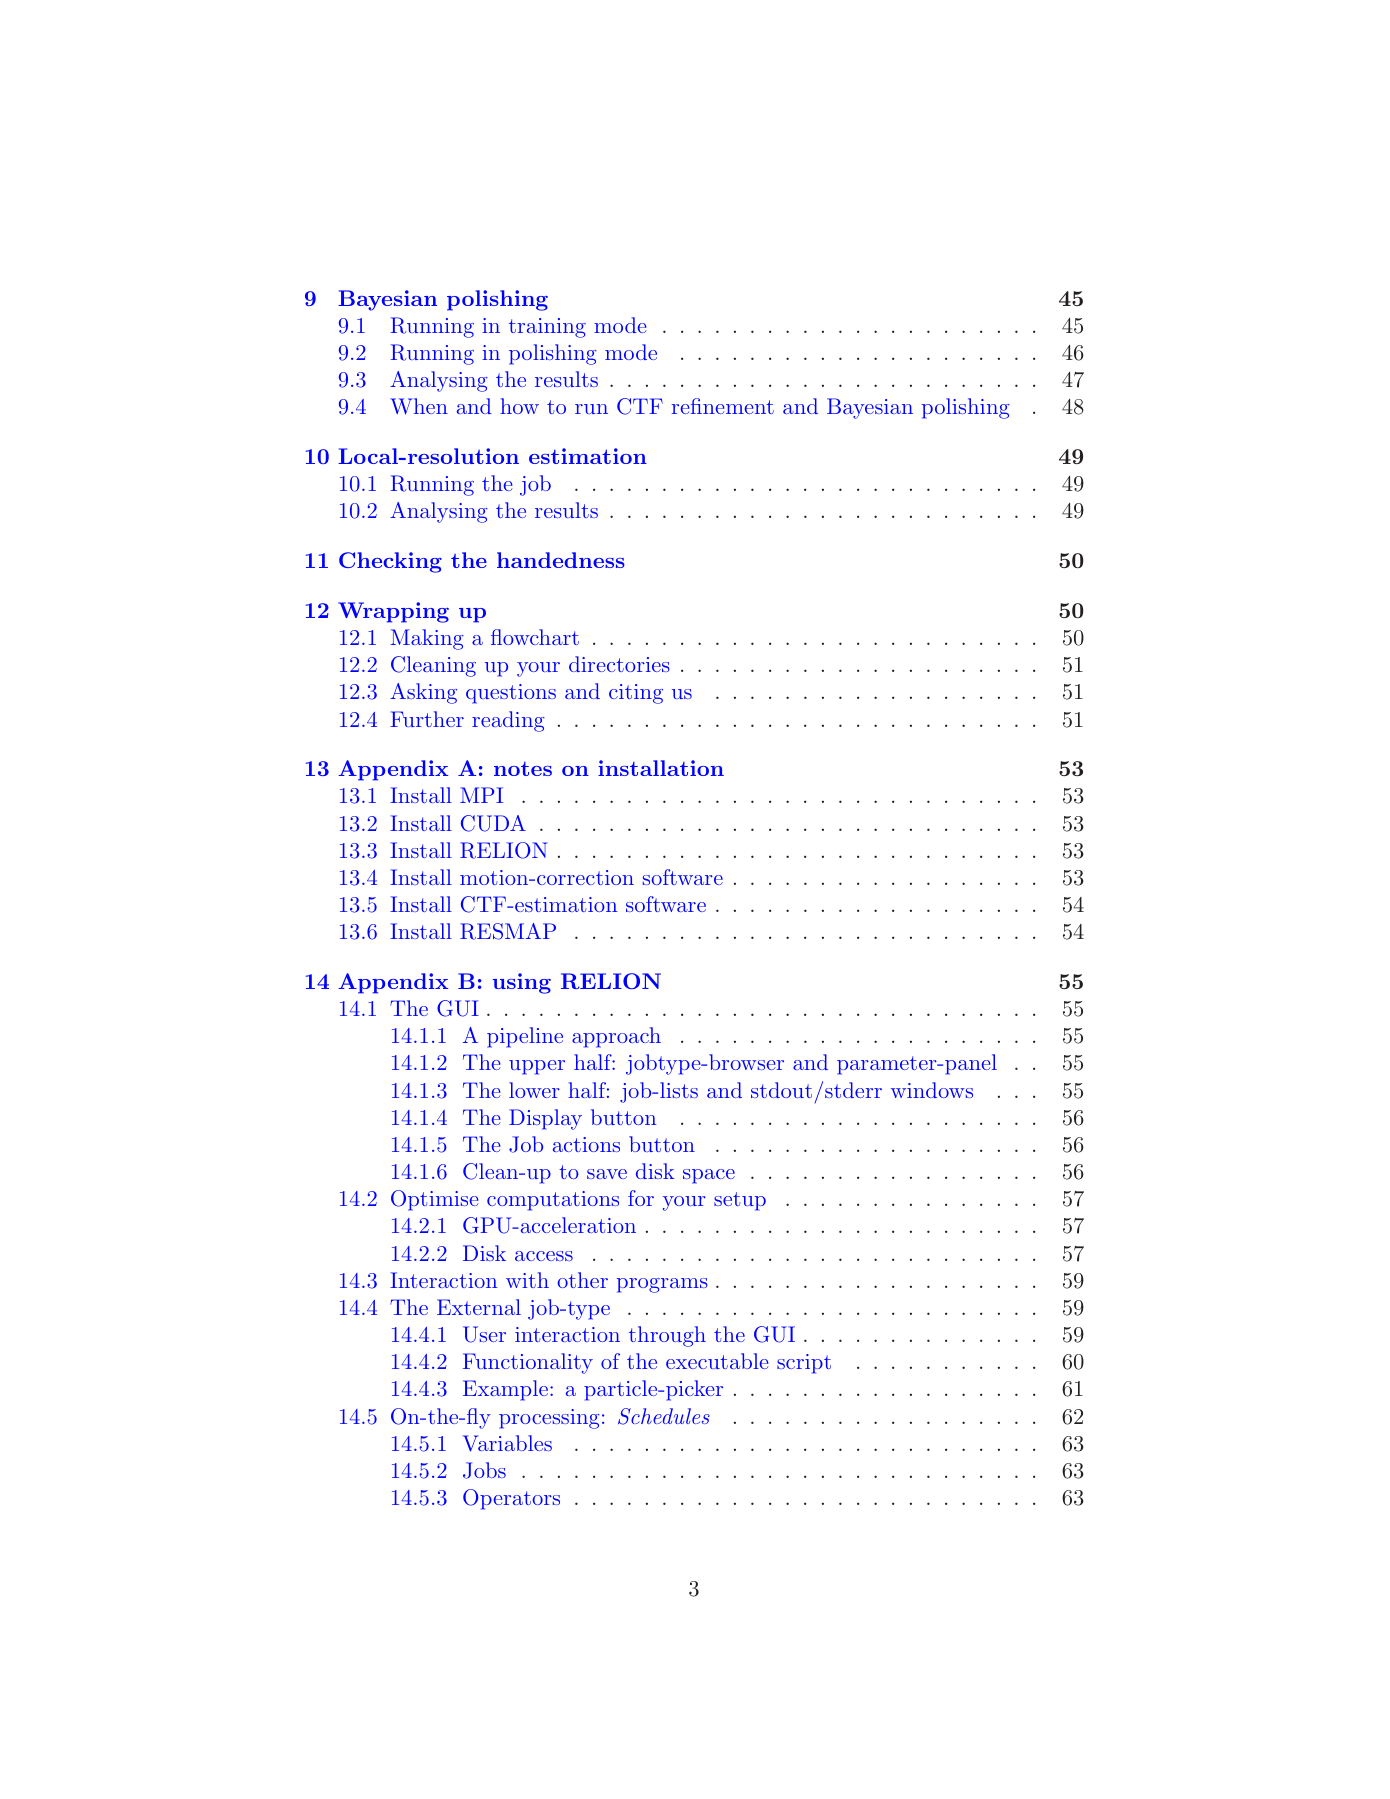 The width and height of the screenshot is (1390, 1799). I want to click on approach, so click(616, 1037).
